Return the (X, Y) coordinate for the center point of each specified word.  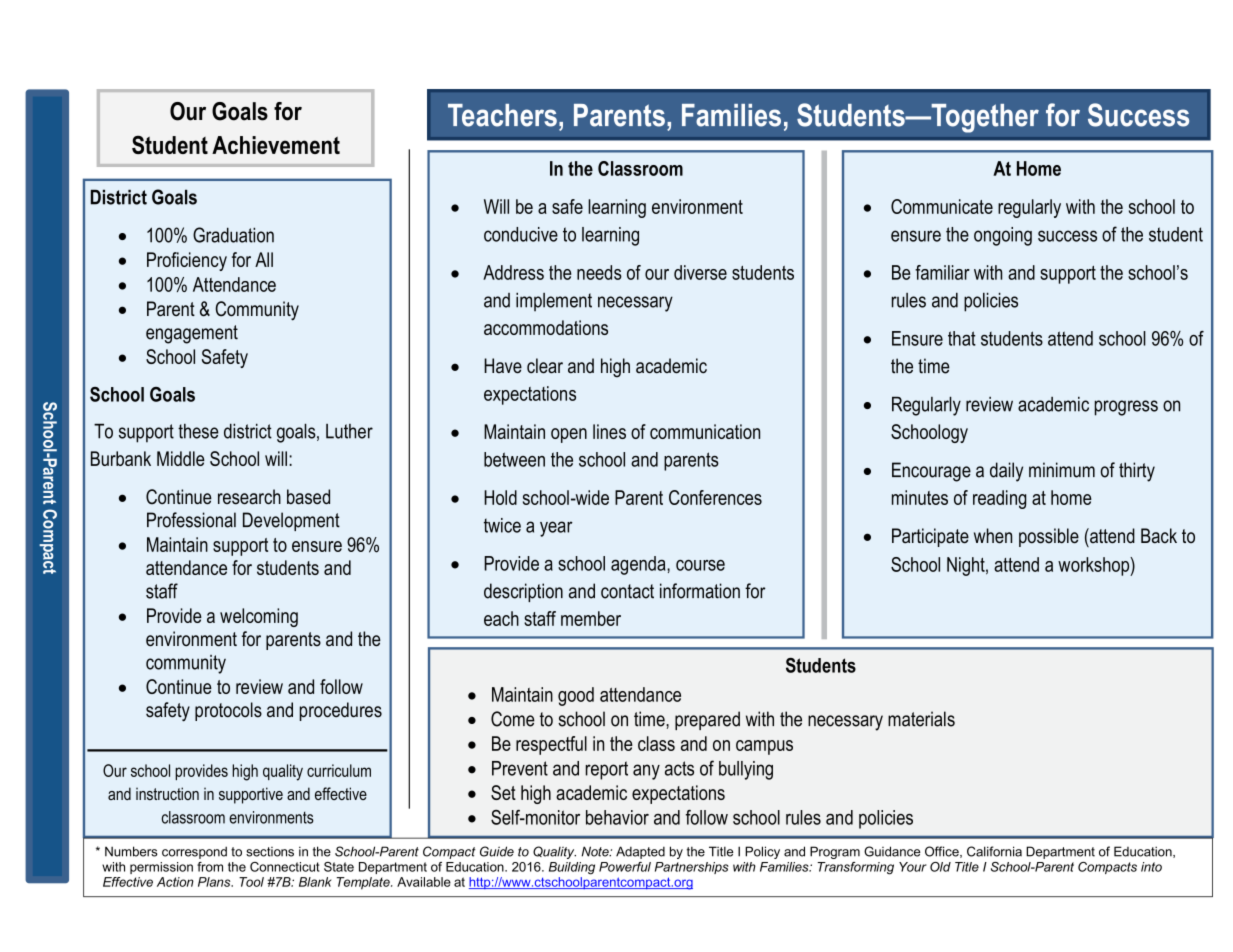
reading (999, 499)
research (249, 497)
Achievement (276, 145)
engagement (192, 334)
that (962, 338)
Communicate (942, 206)
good (576, 696)
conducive (521, 234)
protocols (228, 711)
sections (270, 852)
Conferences (715, 497)
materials (921, 719)
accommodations (546, 327)
